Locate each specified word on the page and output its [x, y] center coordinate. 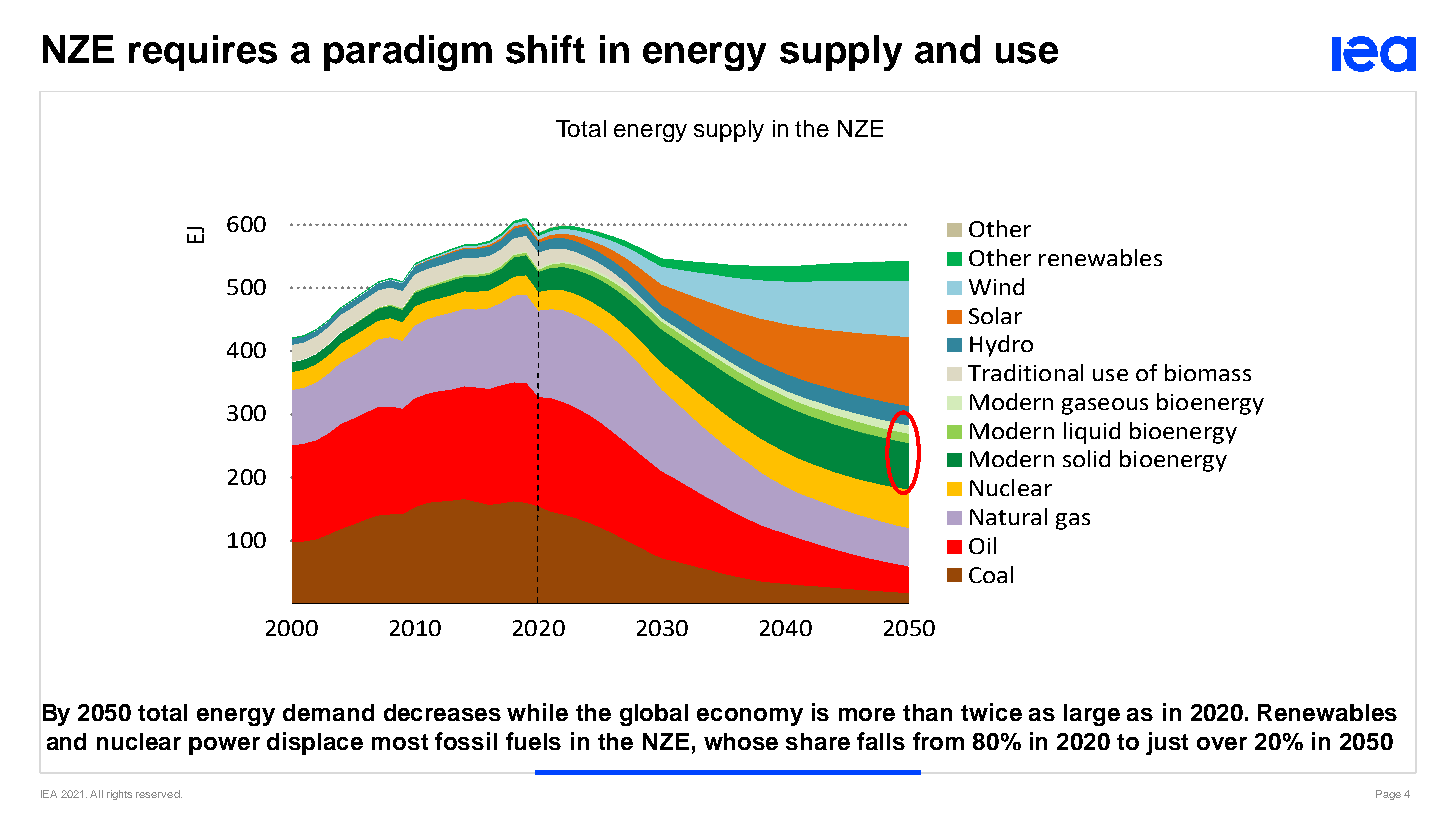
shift [545, 49]
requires [203, 53]
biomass [1208, 372]
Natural [1008, 516]
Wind [996, 286]
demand [328, 712]
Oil [982, 545]
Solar [995, 315]
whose [741, 741]
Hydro [1001, 346]
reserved [159, 794]
